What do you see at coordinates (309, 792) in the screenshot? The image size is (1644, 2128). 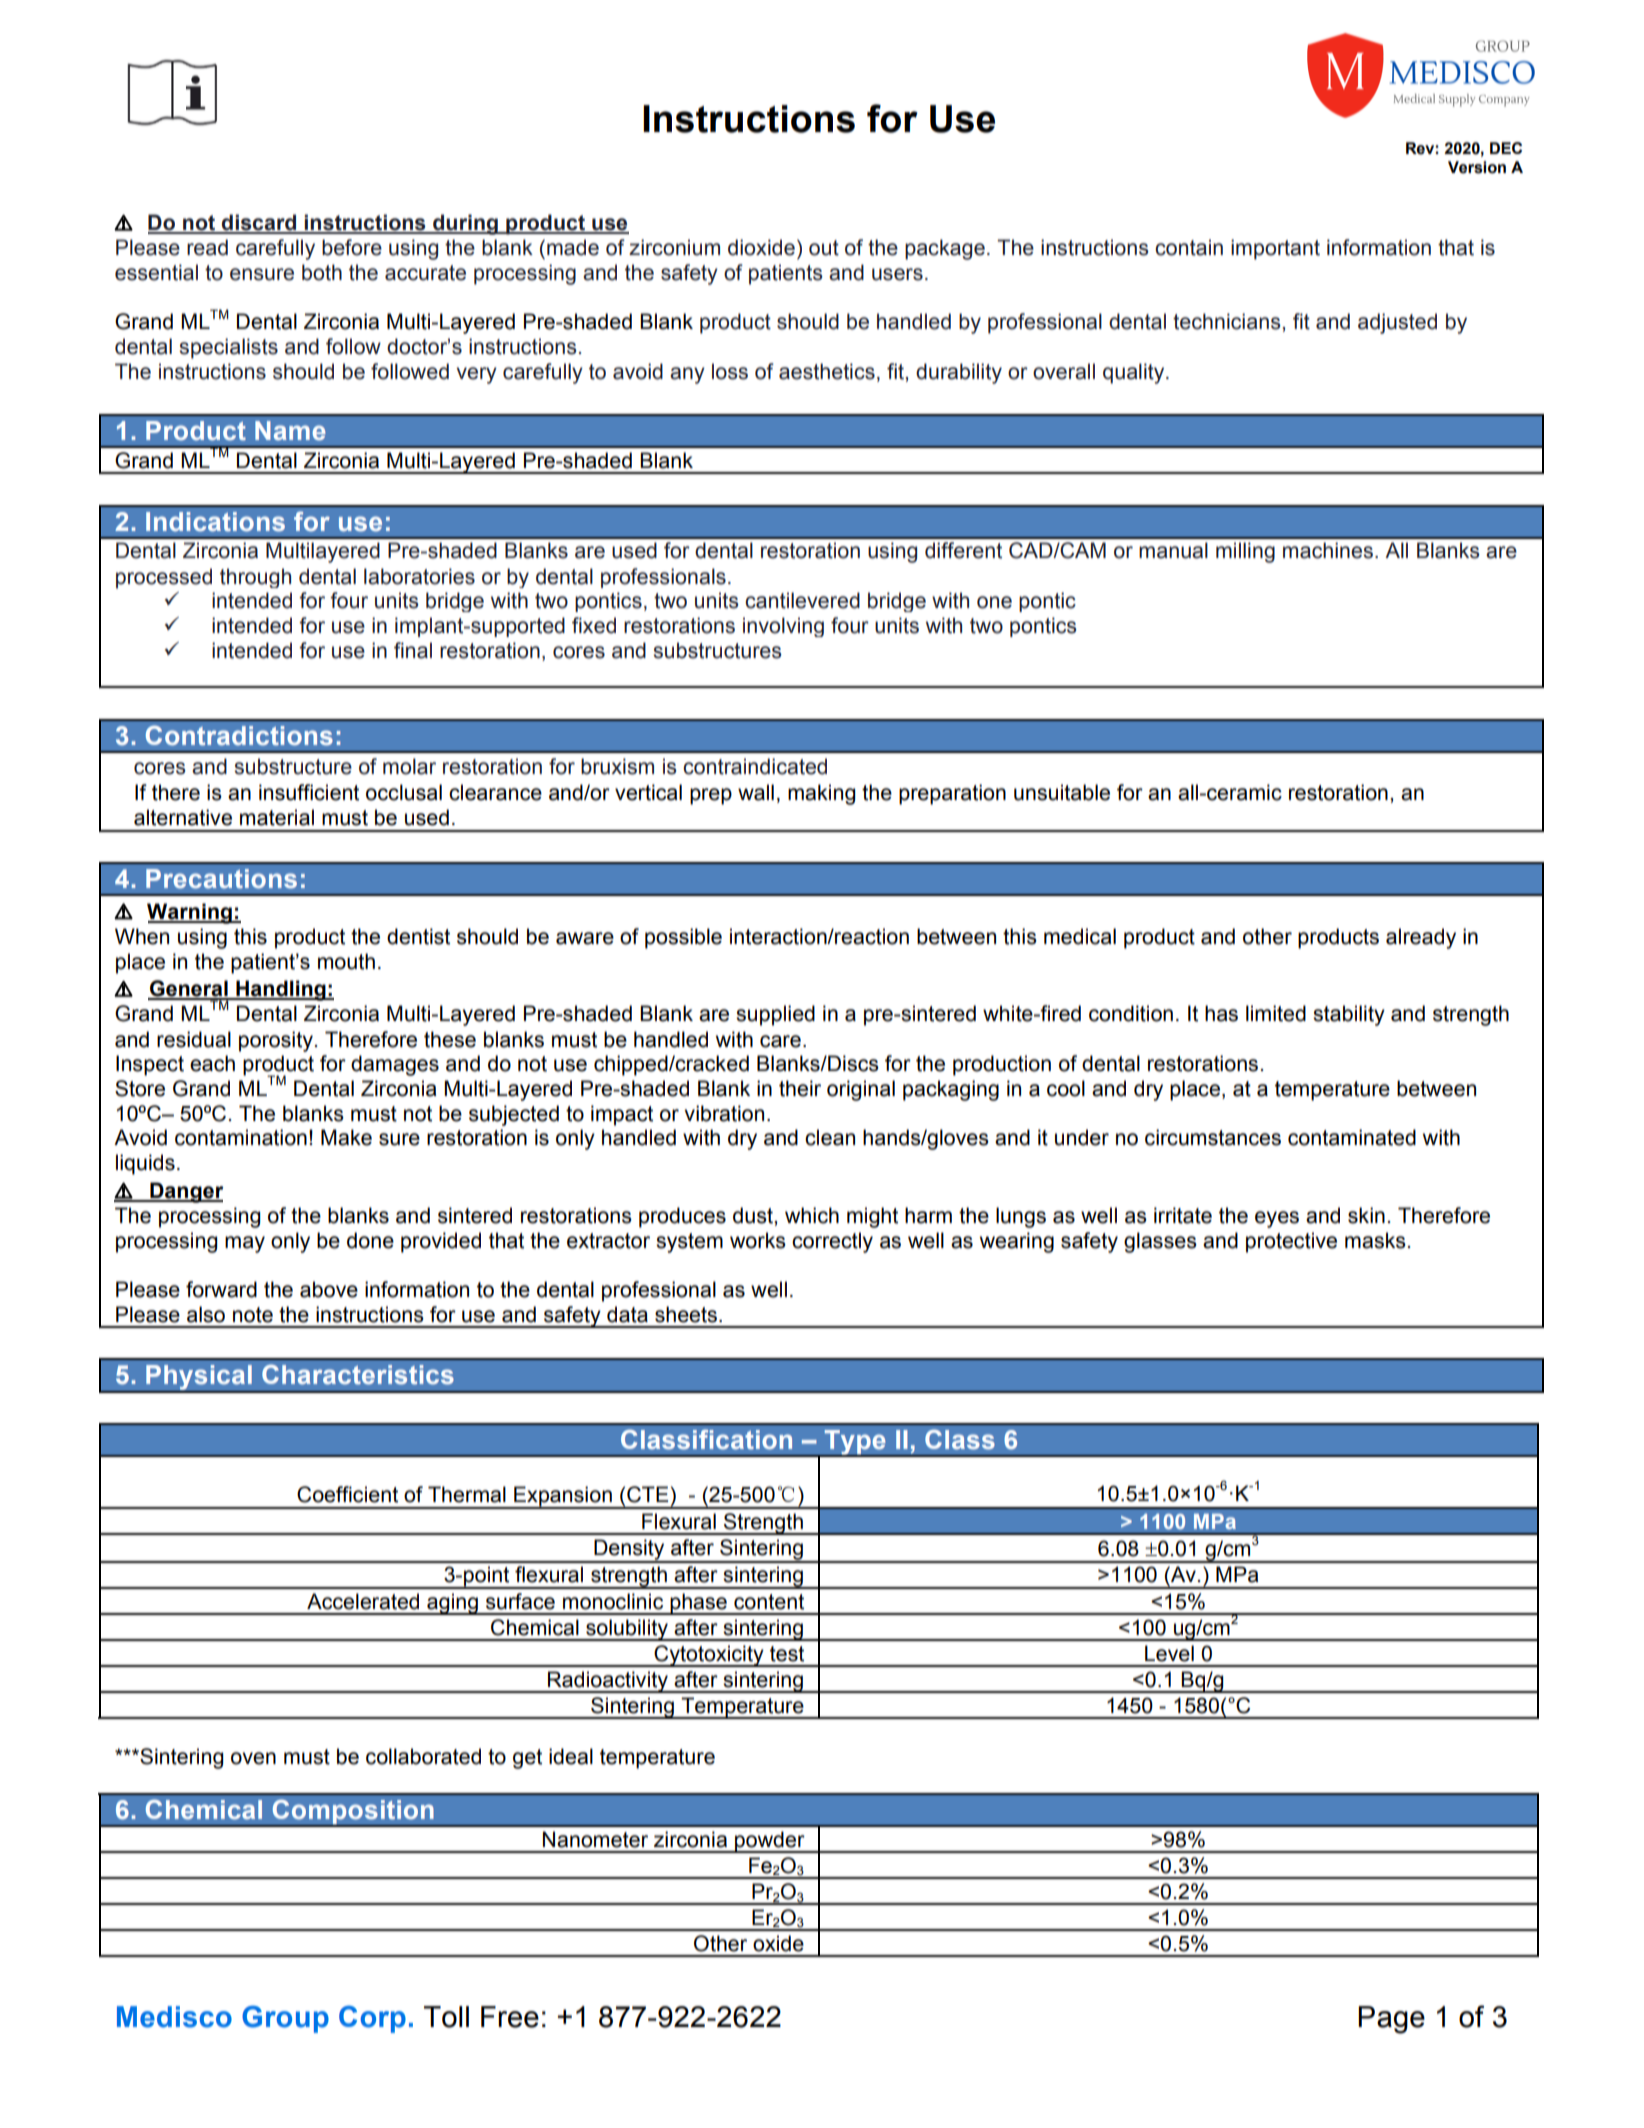 I see `insufficient` at bounding box center [309, 792].
